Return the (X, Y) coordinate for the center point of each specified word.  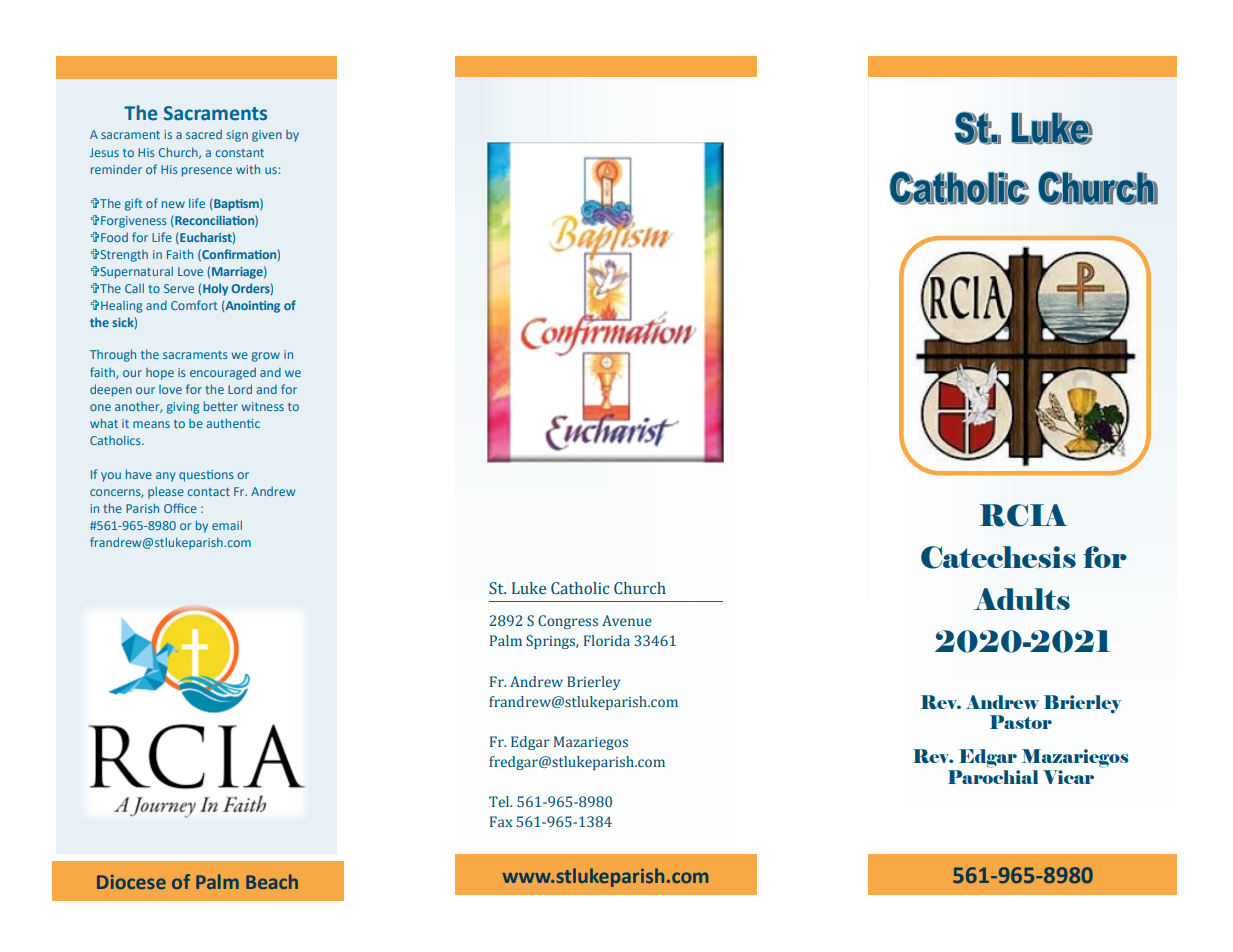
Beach (272, 881)
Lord (240, 389)
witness (262, 406)
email (227, 525)
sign (237, 136)
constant (240, 153)
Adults (1021, 599)
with (248, 169)
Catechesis (998, 557)
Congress (568, 622)
